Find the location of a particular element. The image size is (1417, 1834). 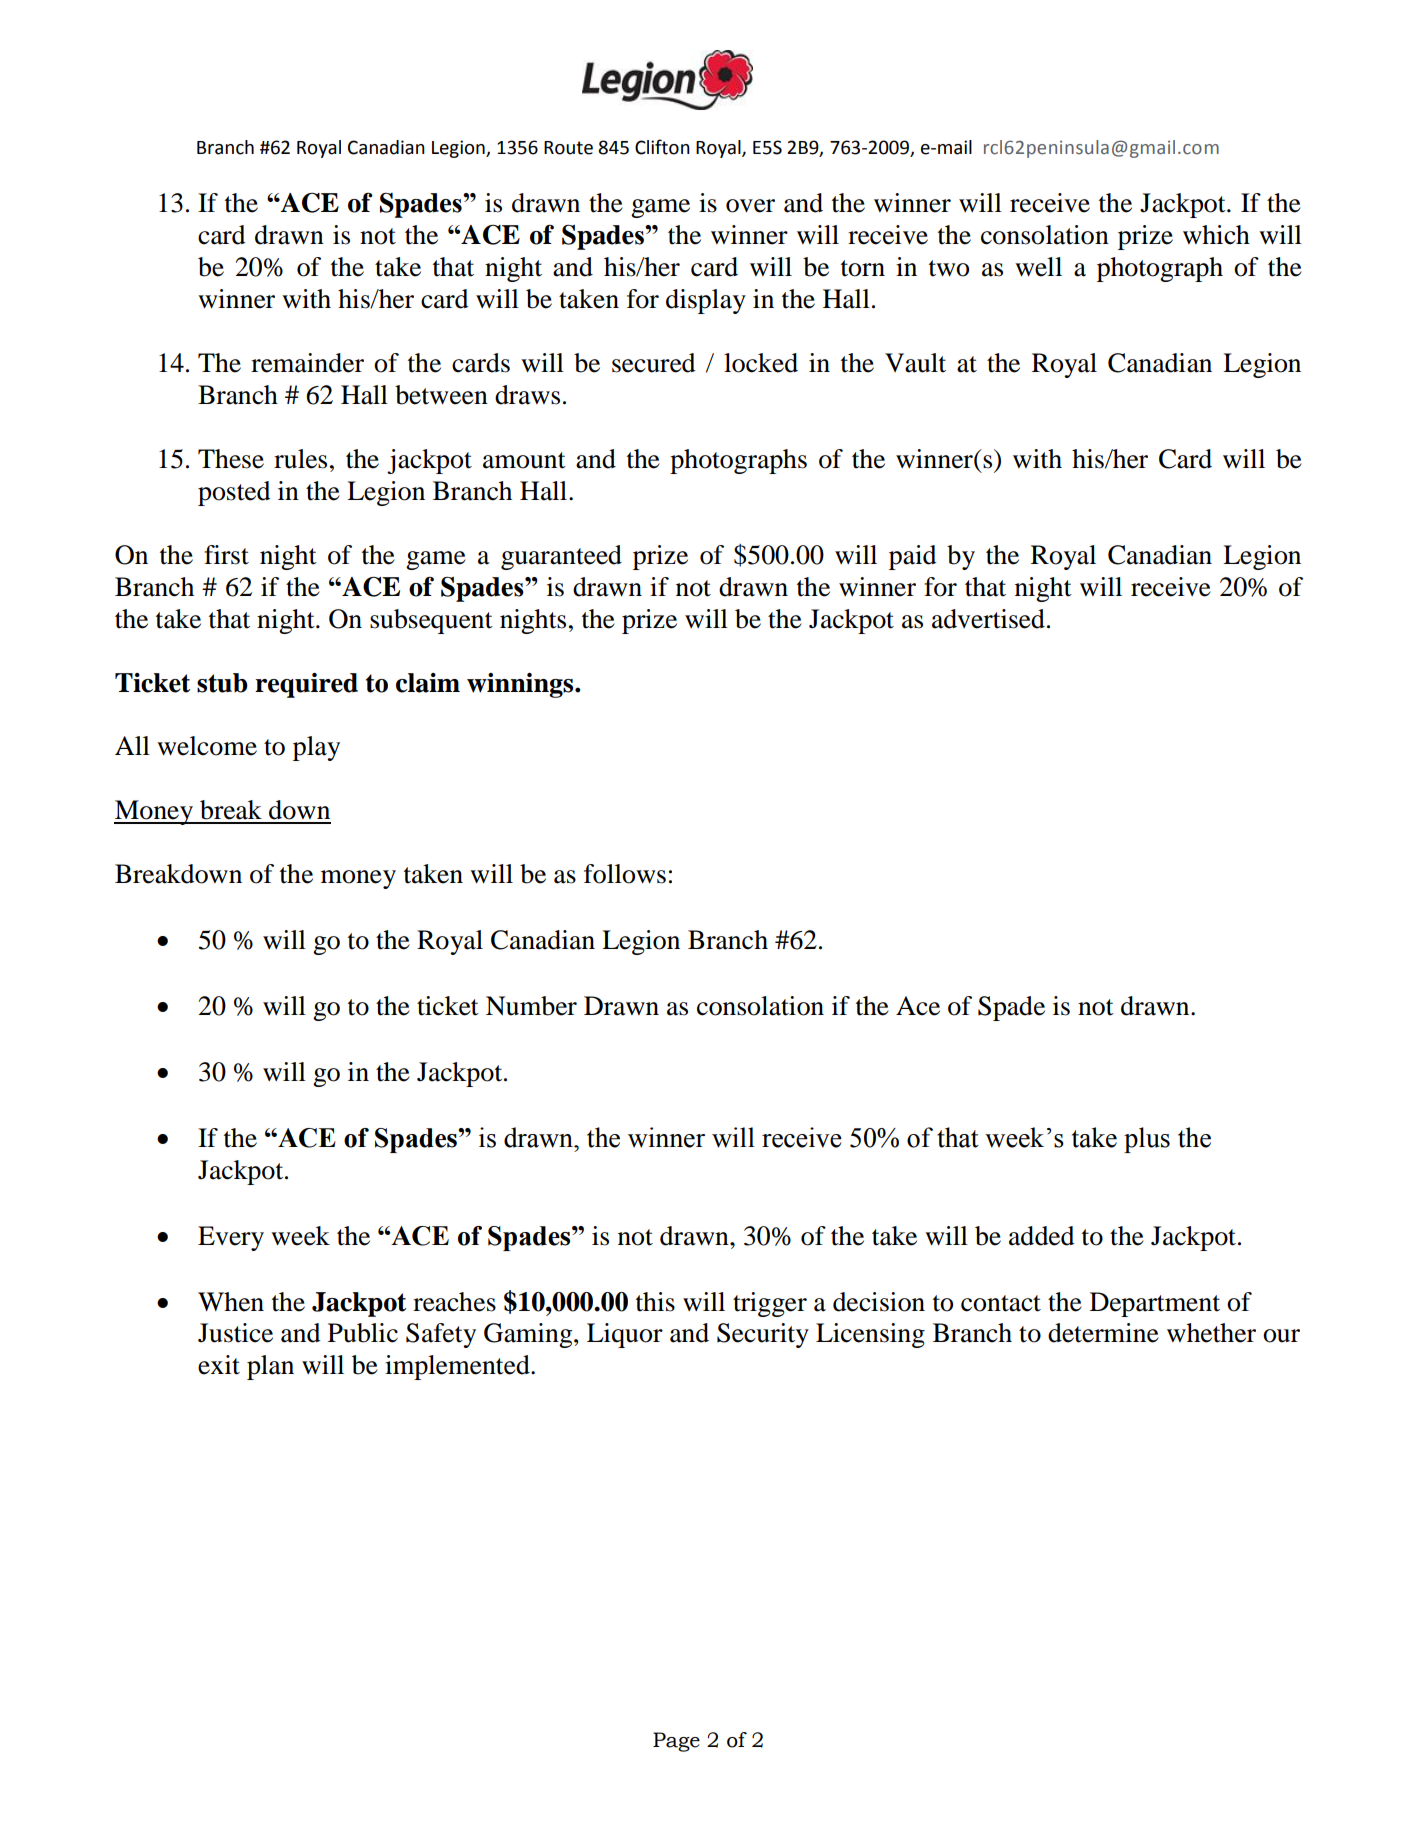

which is located at coordinates (1216, 235).
